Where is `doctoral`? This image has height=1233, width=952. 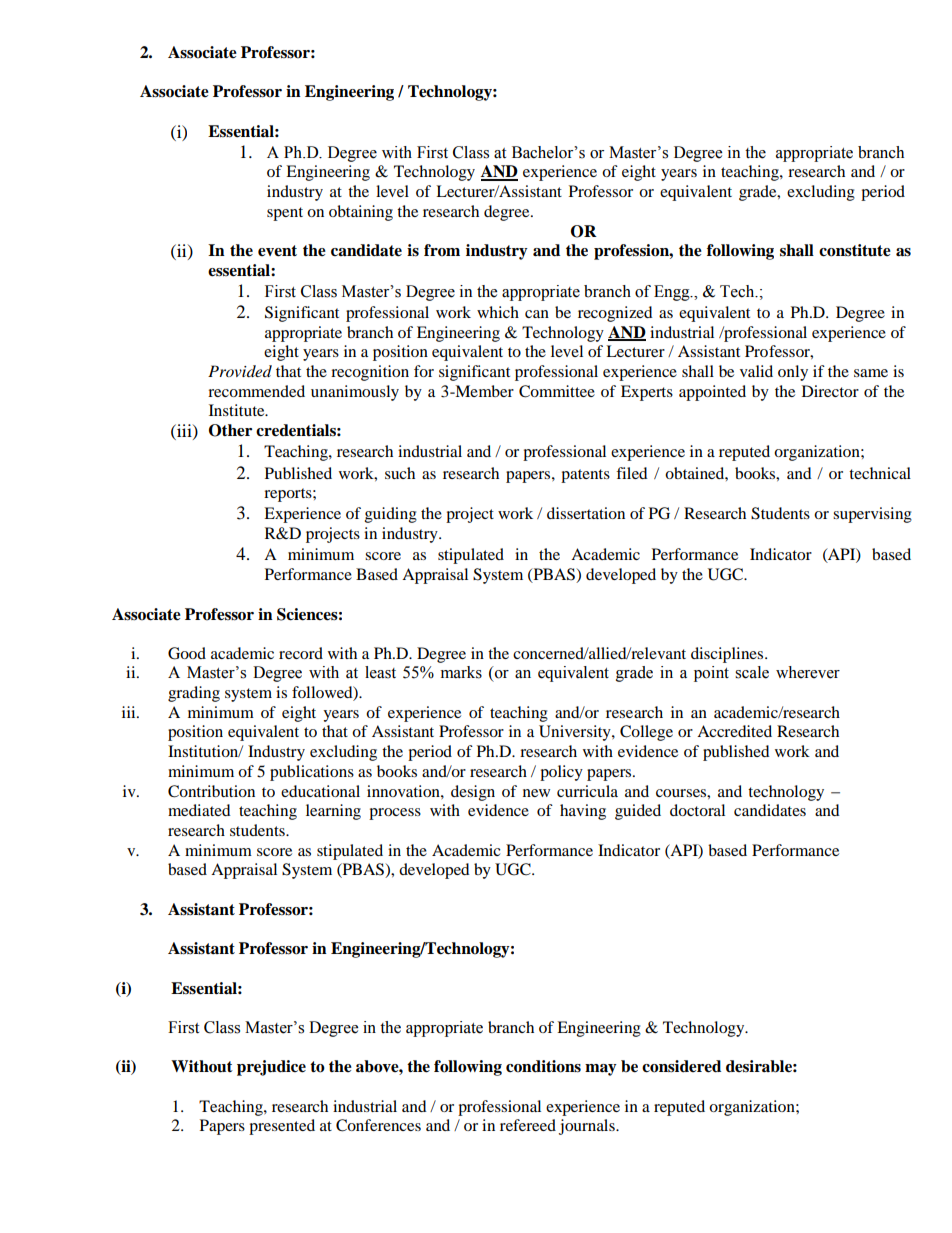 doctoral is located at coordinates (697, 810).
